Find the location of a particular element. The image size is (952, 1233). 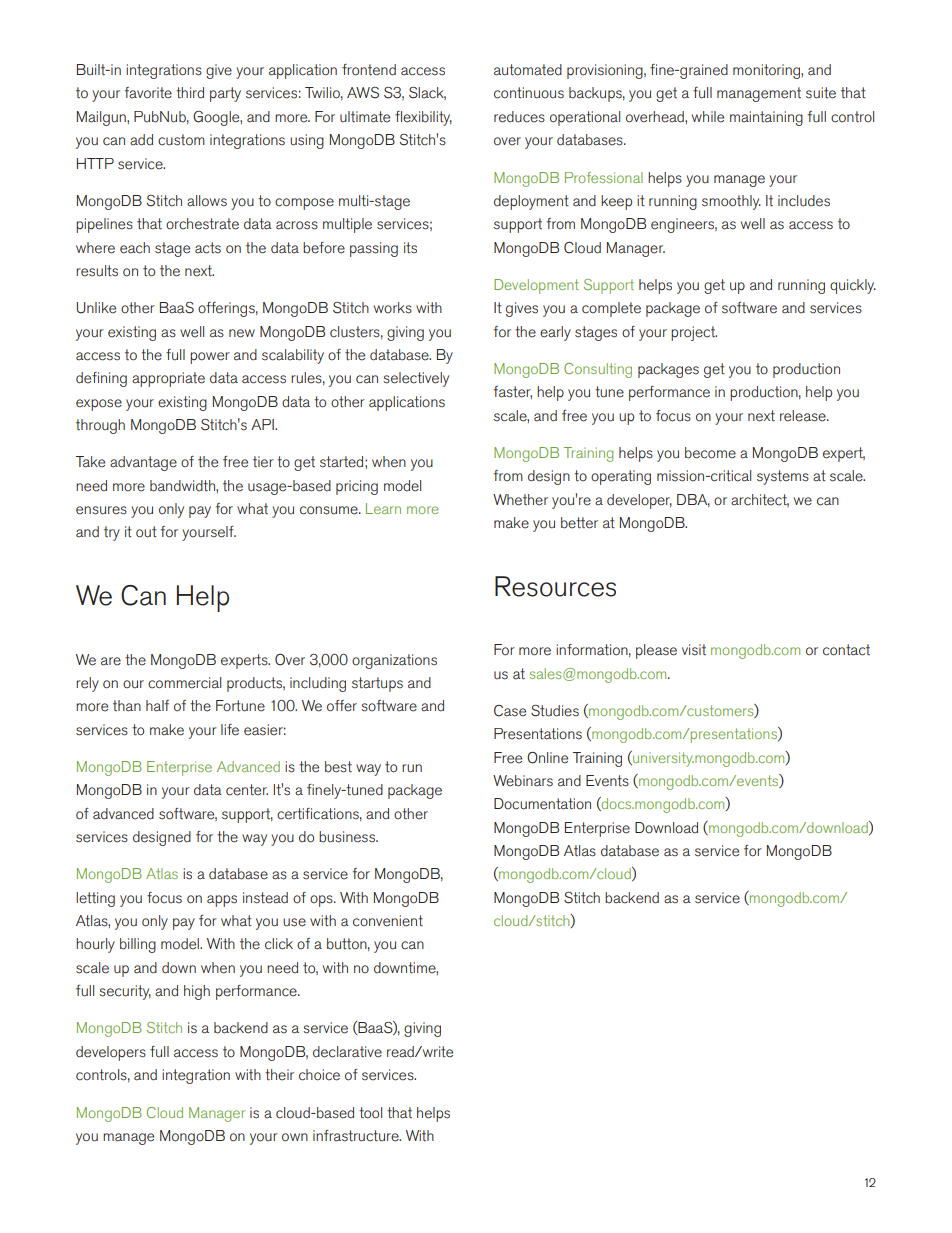

project is located at coordinates (694, 333).
